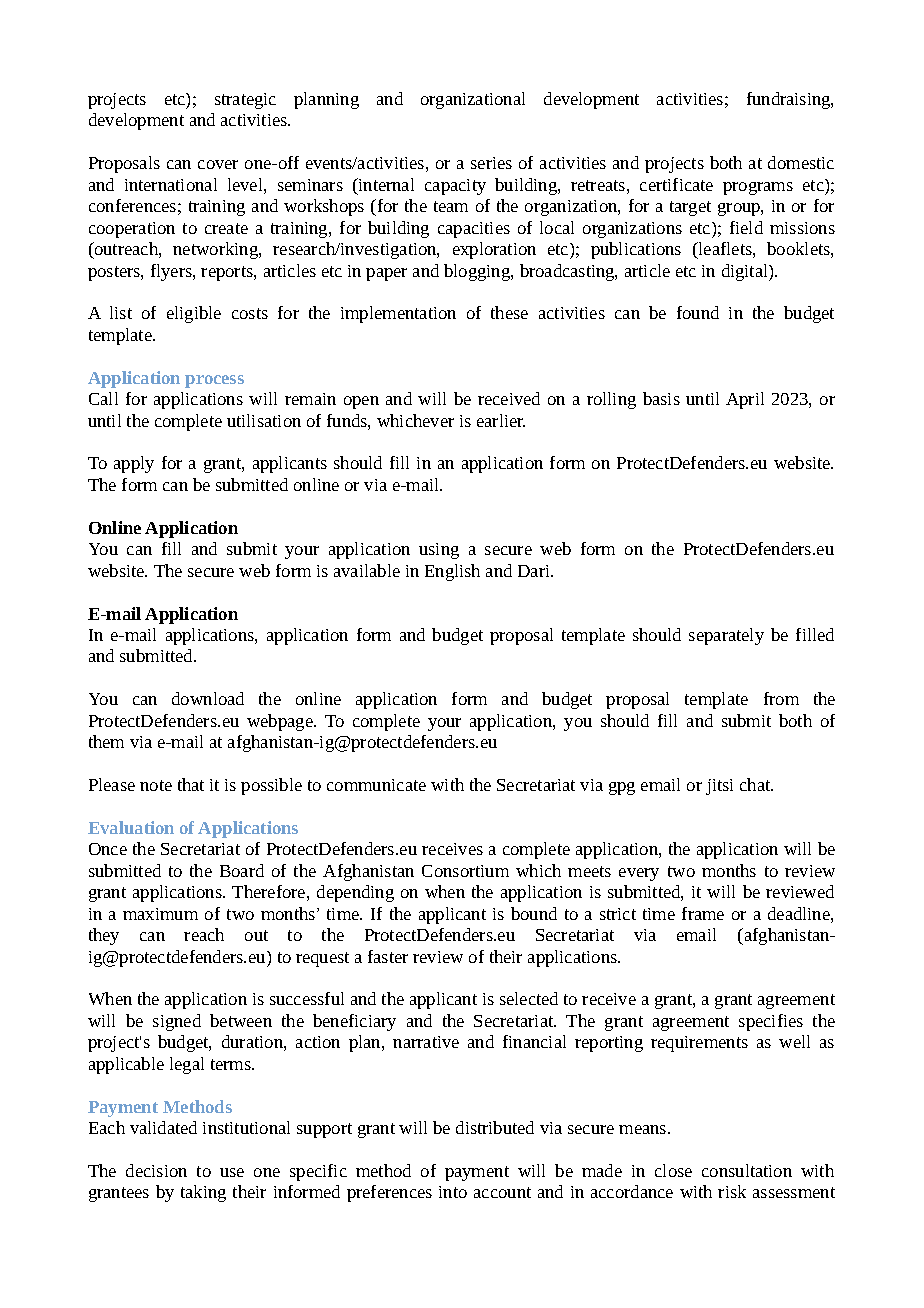 The image size is (924, 1308). I want to click on download, so click(208, 698).
